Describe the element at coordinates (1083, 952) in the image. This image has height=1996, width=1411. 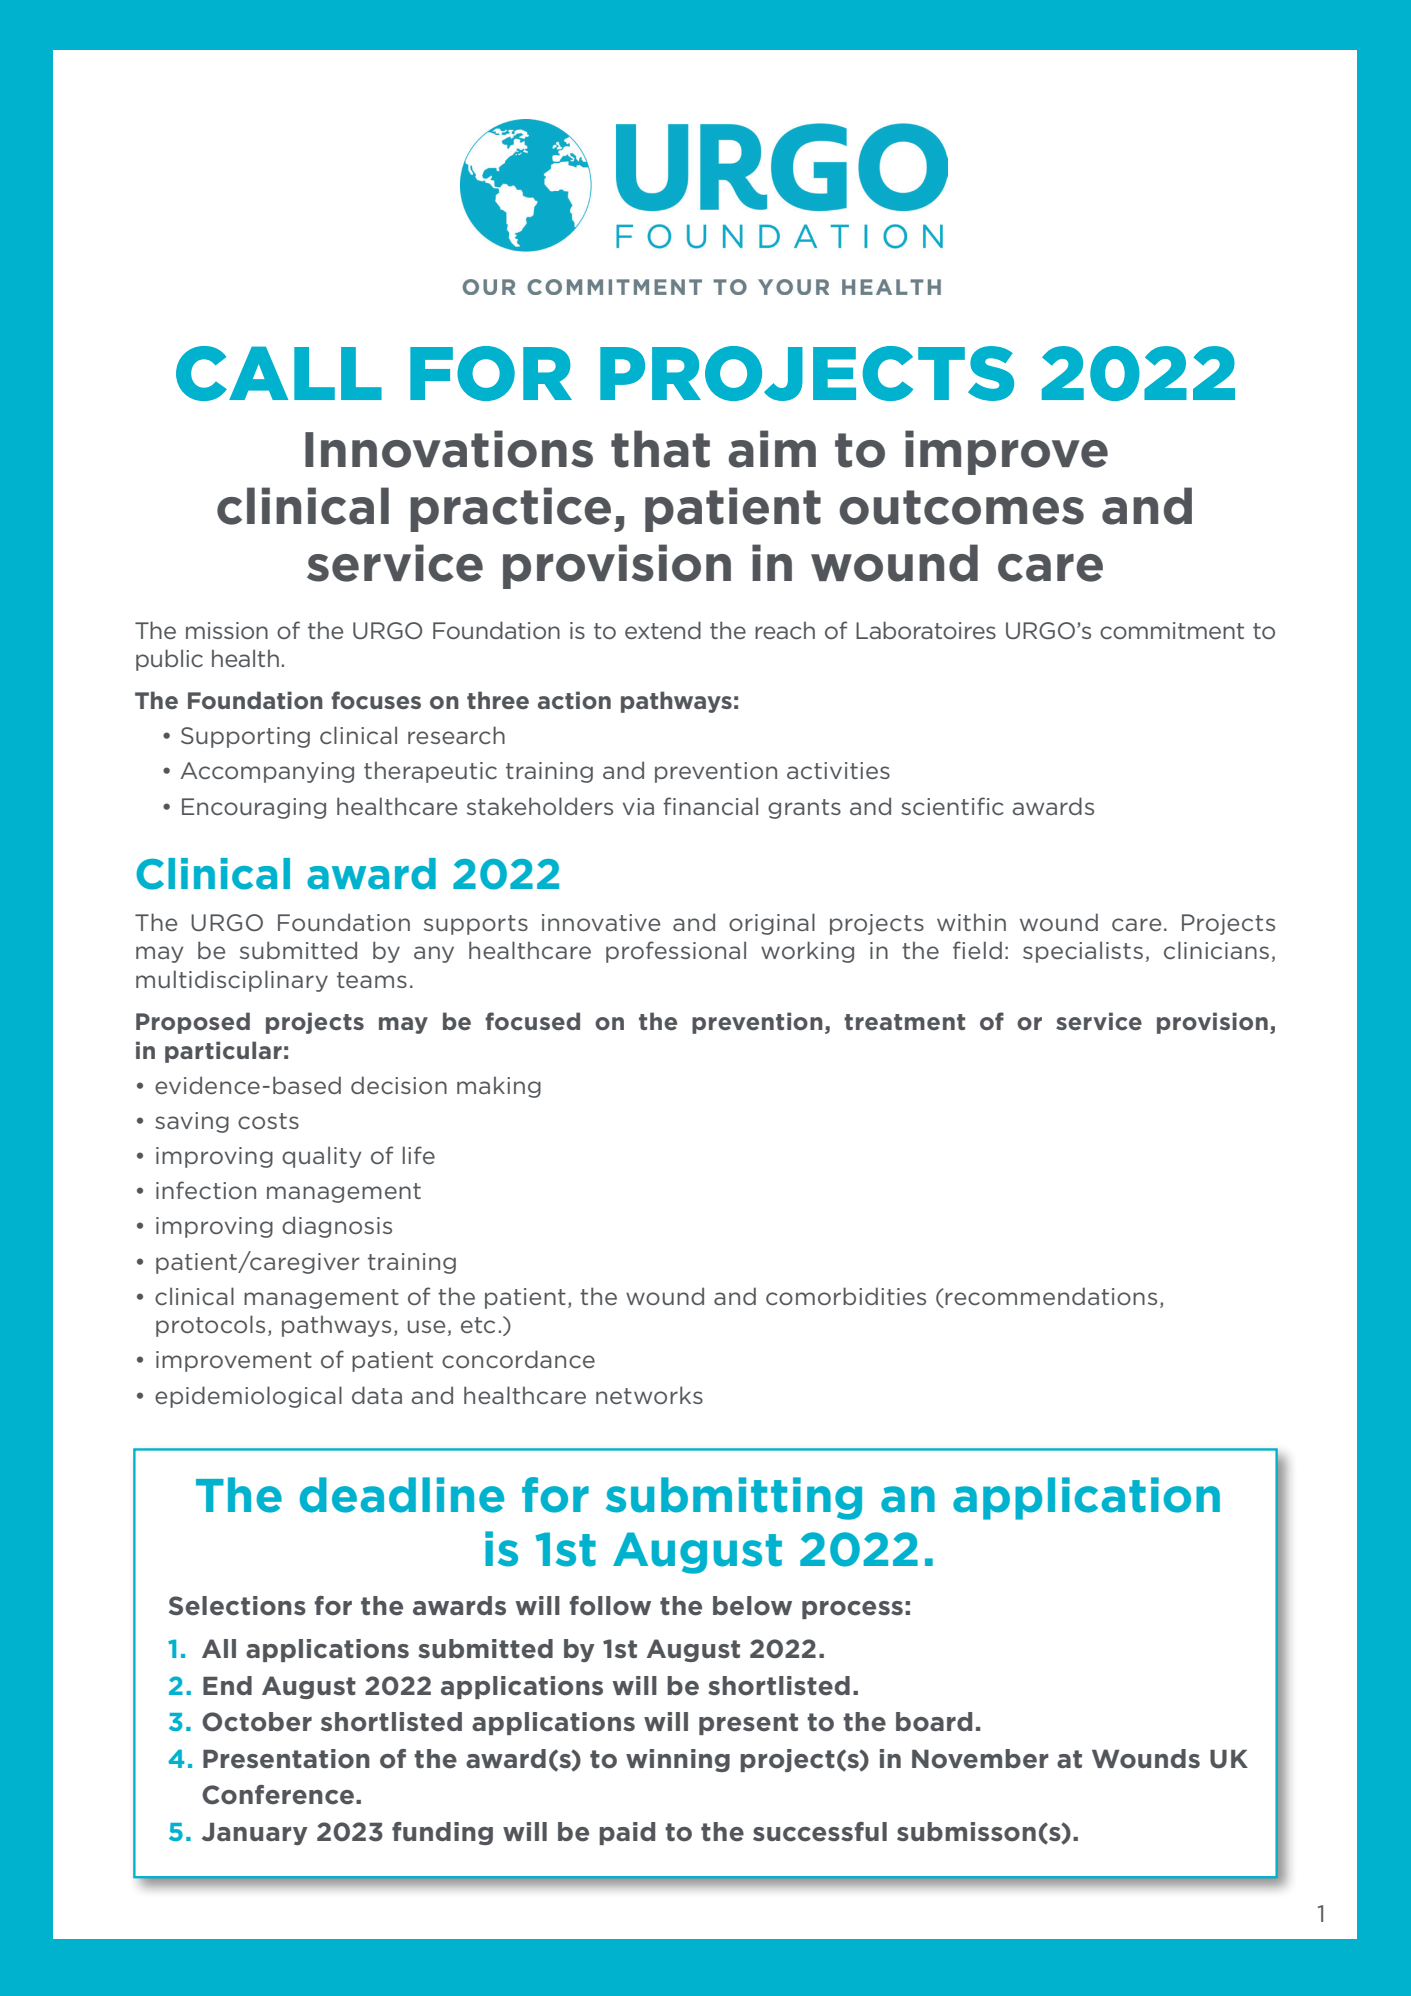
I see `specialists` at that location.
